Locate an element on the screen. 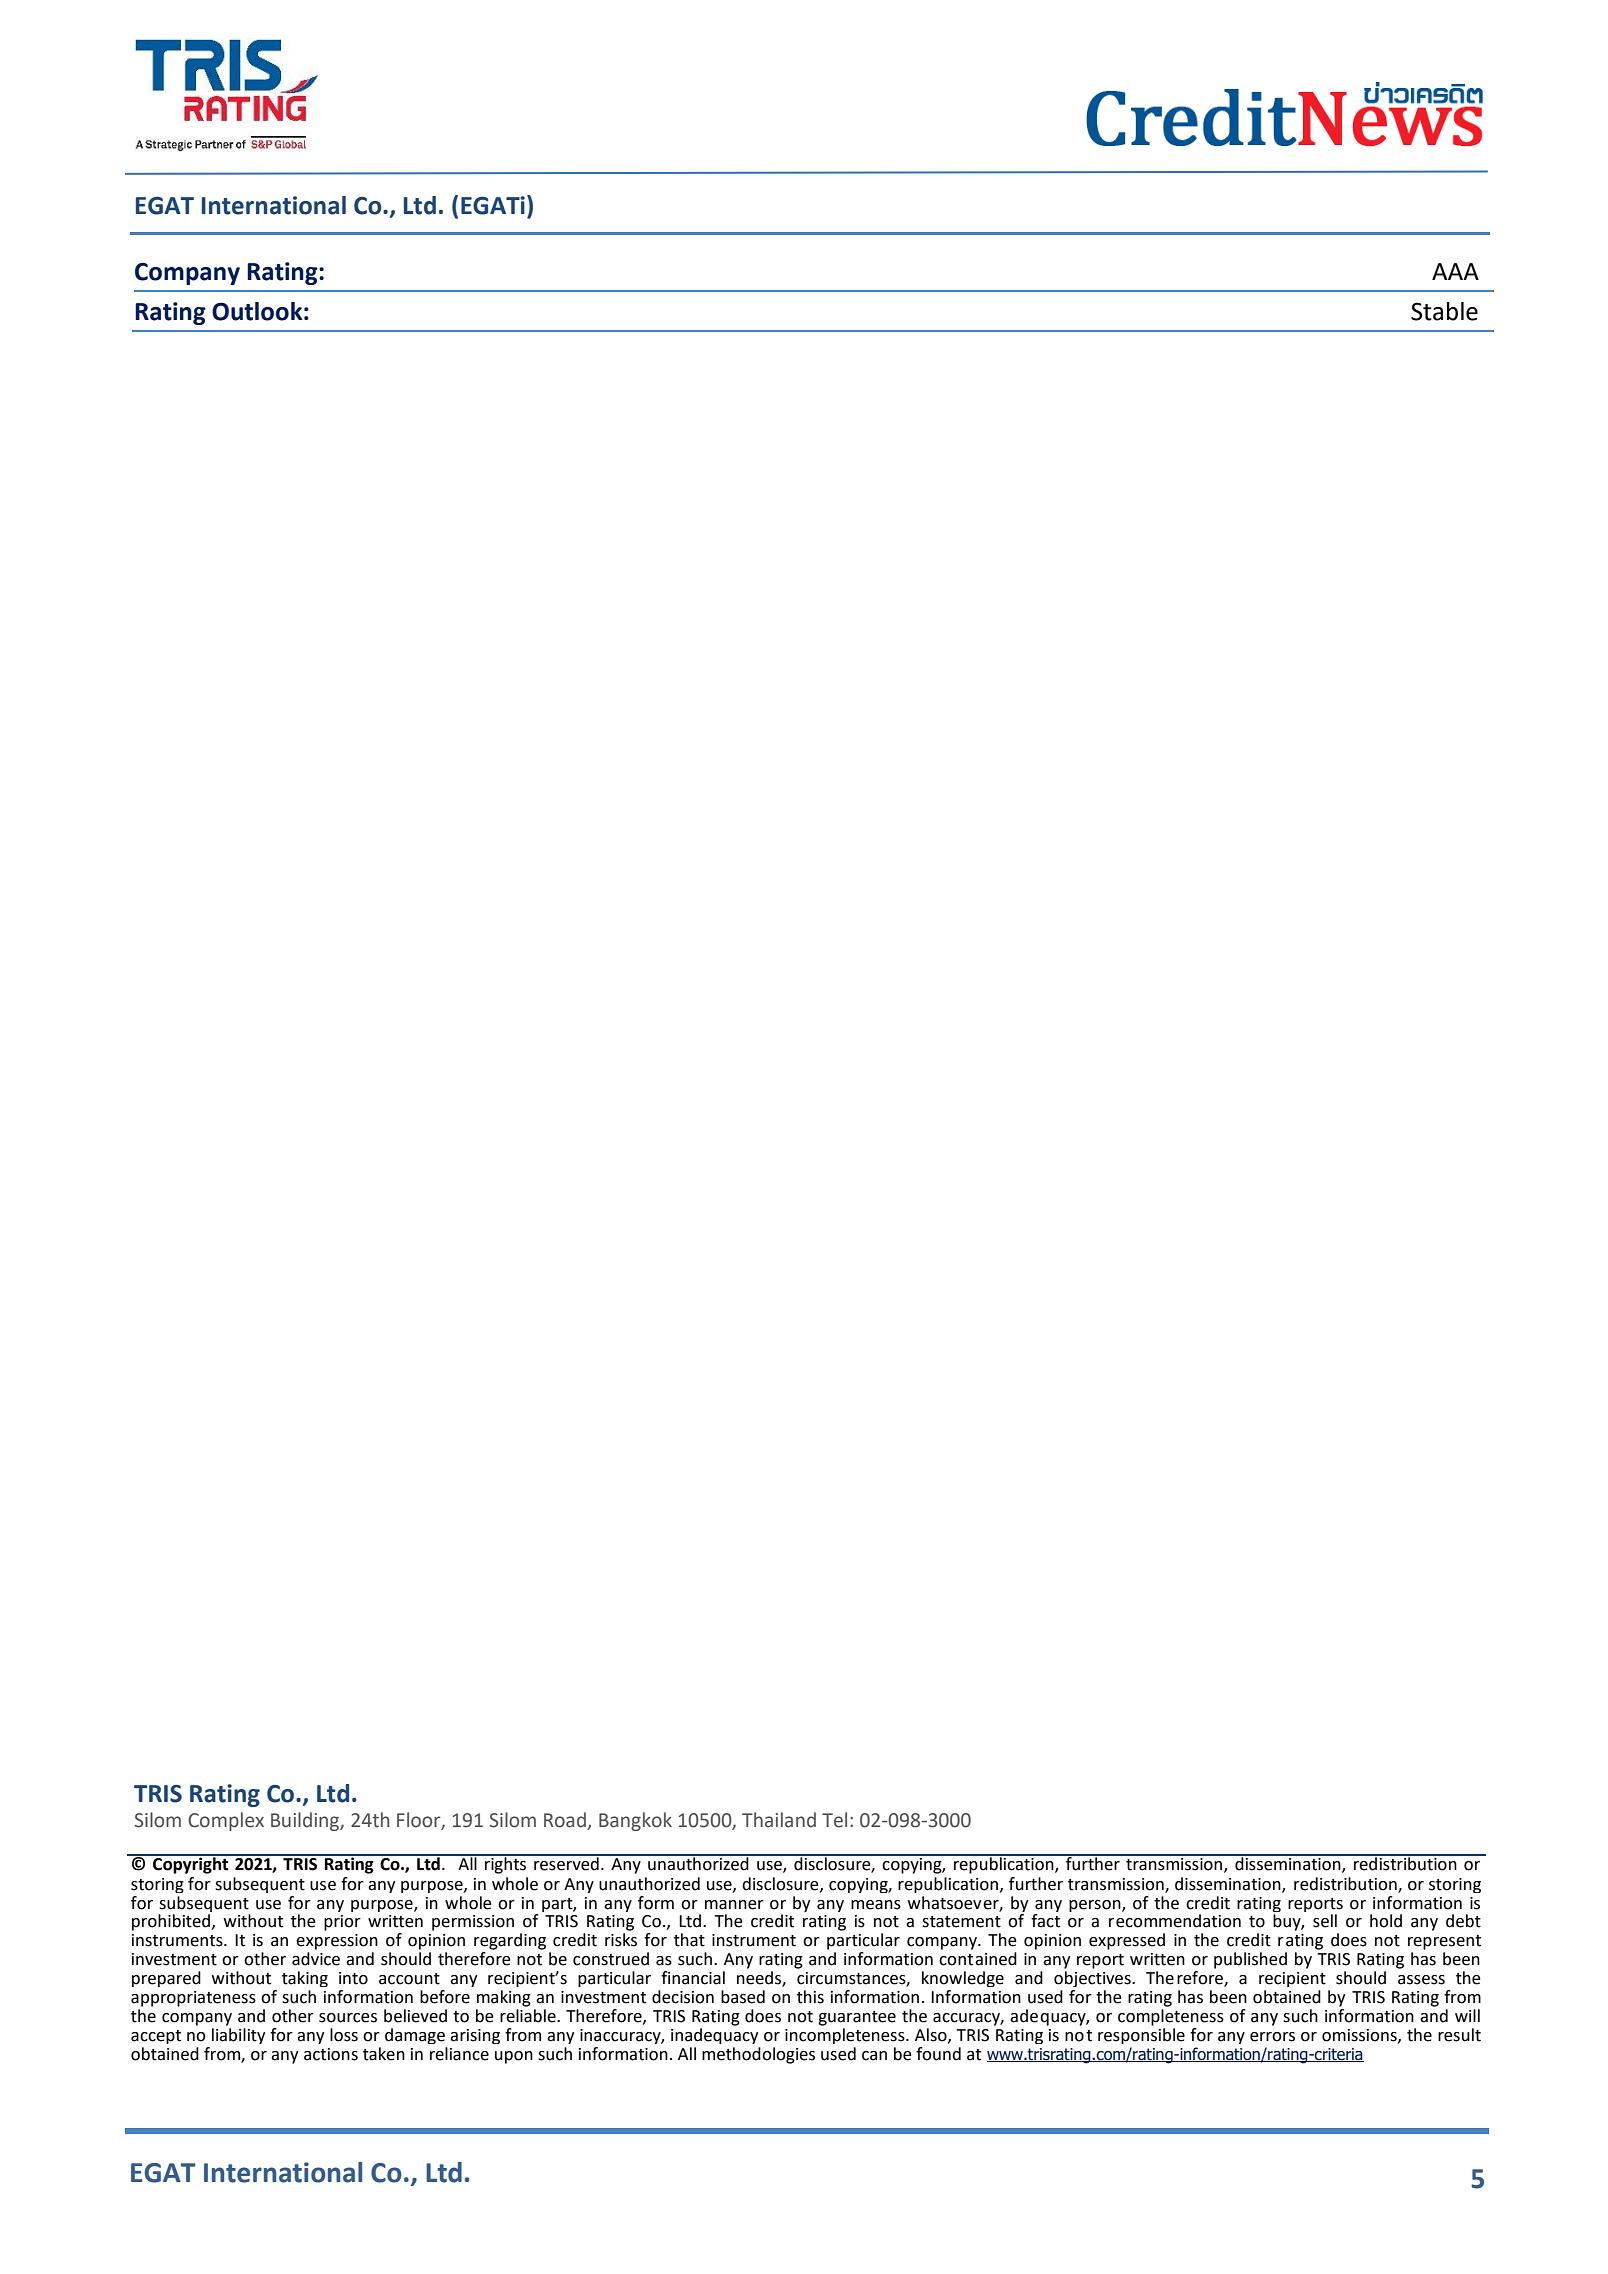 Image resolution: width=1608 pixels, height=2274 pixels. sell is located at coordinates (1325, 1921).
